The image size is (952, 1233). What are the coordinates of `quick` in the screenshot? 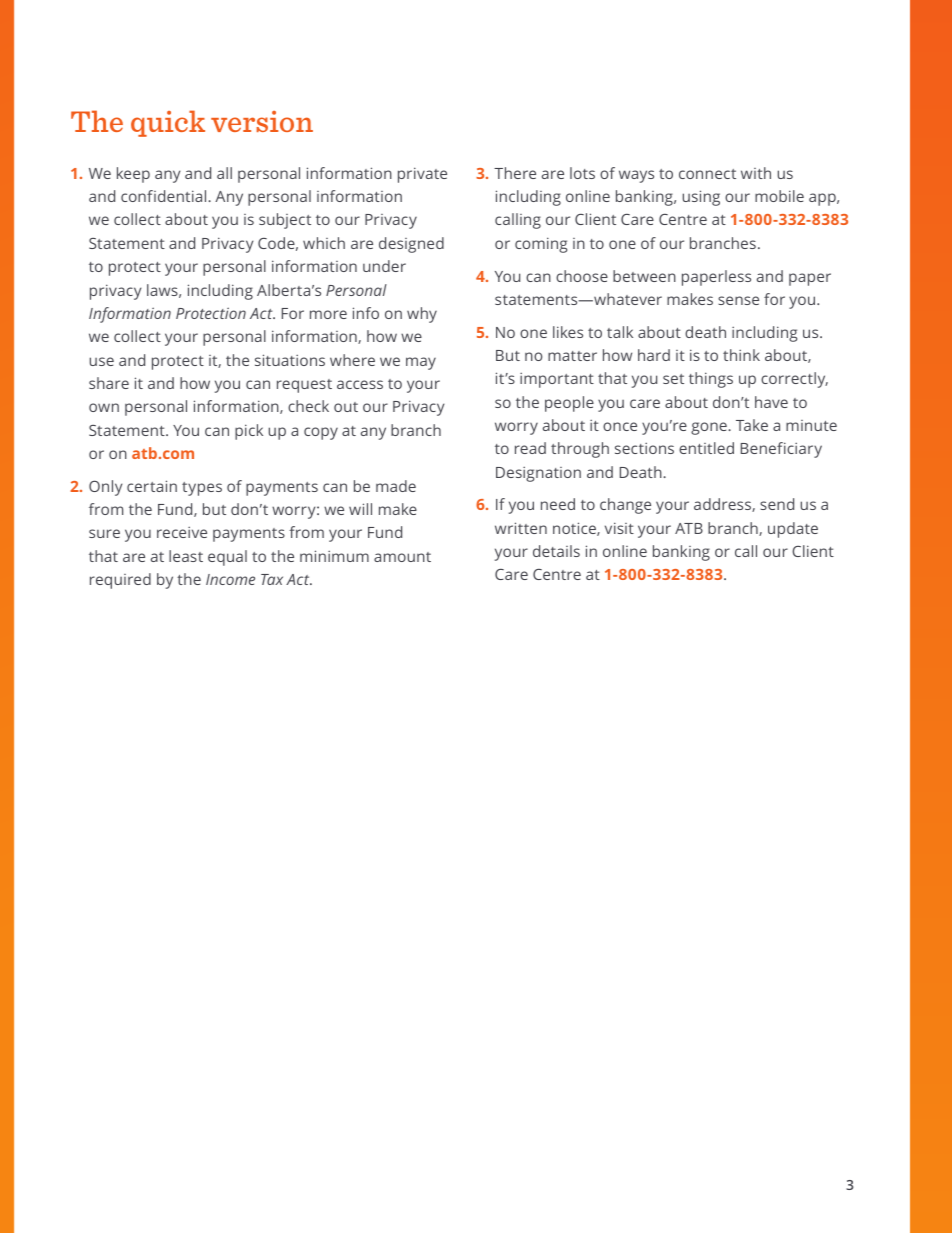 It's located at (168, 123).
